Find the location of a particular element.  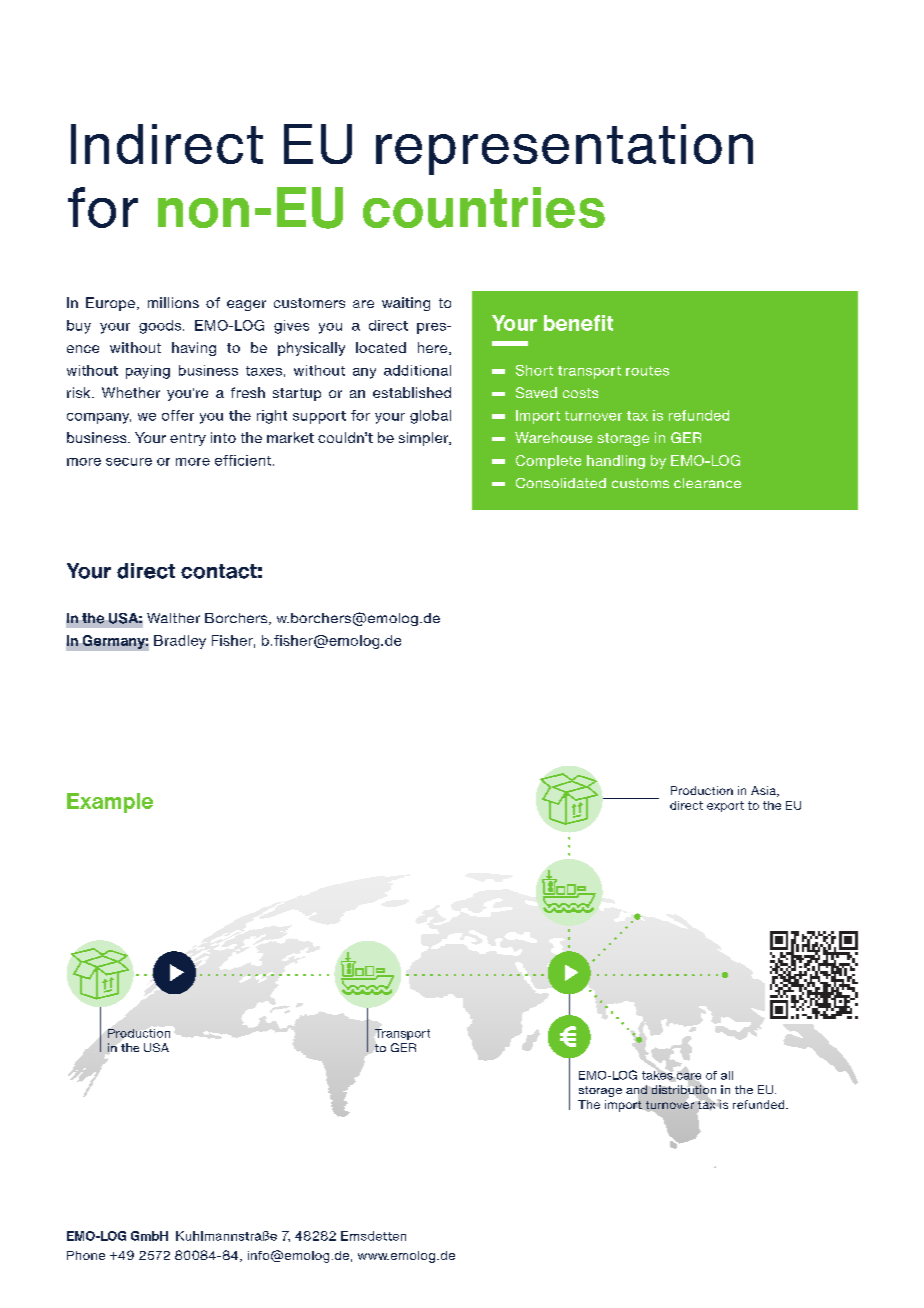

customs is located at coordinates (640, 483).
